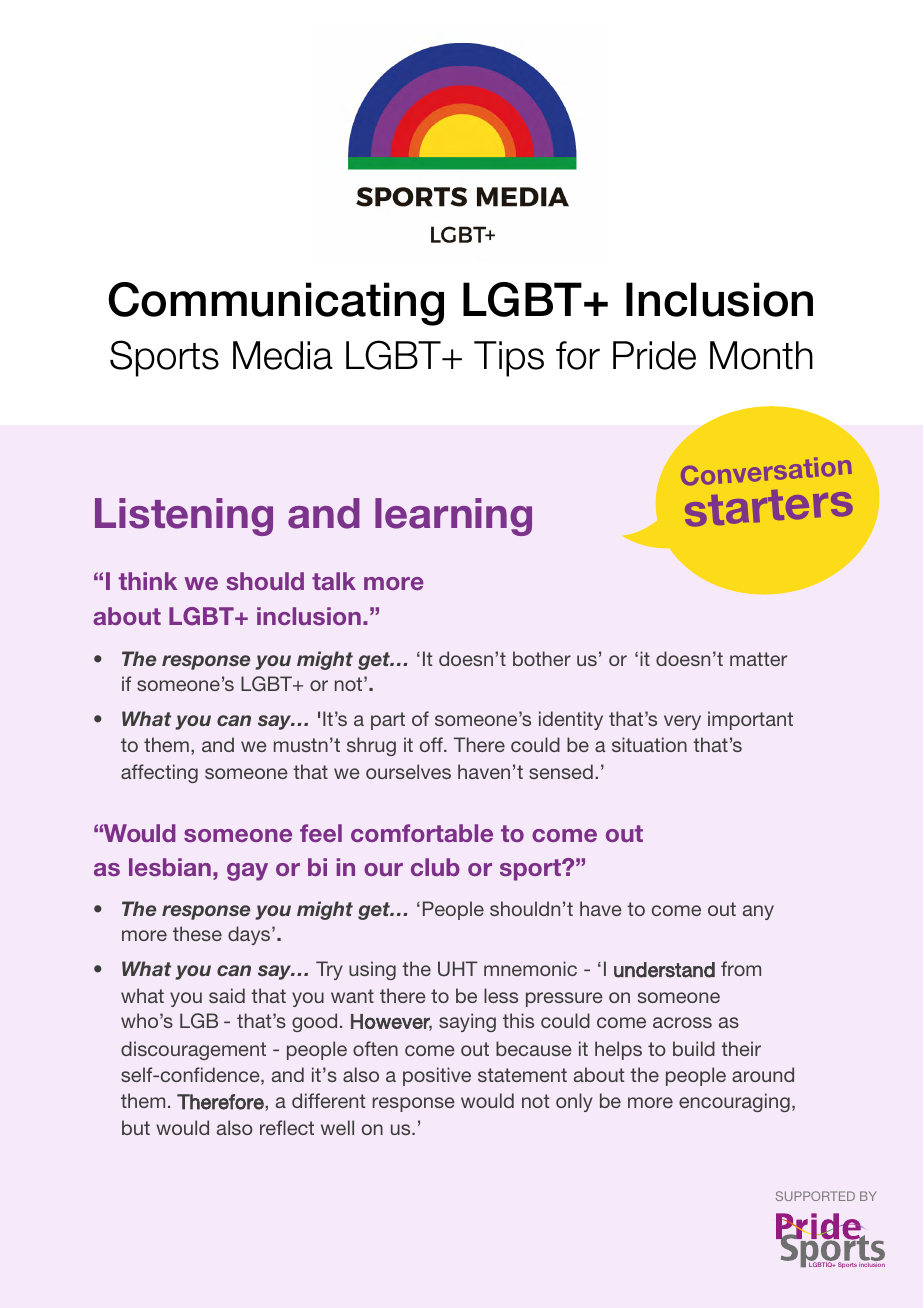 This screenshot has width=924, height=1308. I want to click on think, so click(148, 581).
